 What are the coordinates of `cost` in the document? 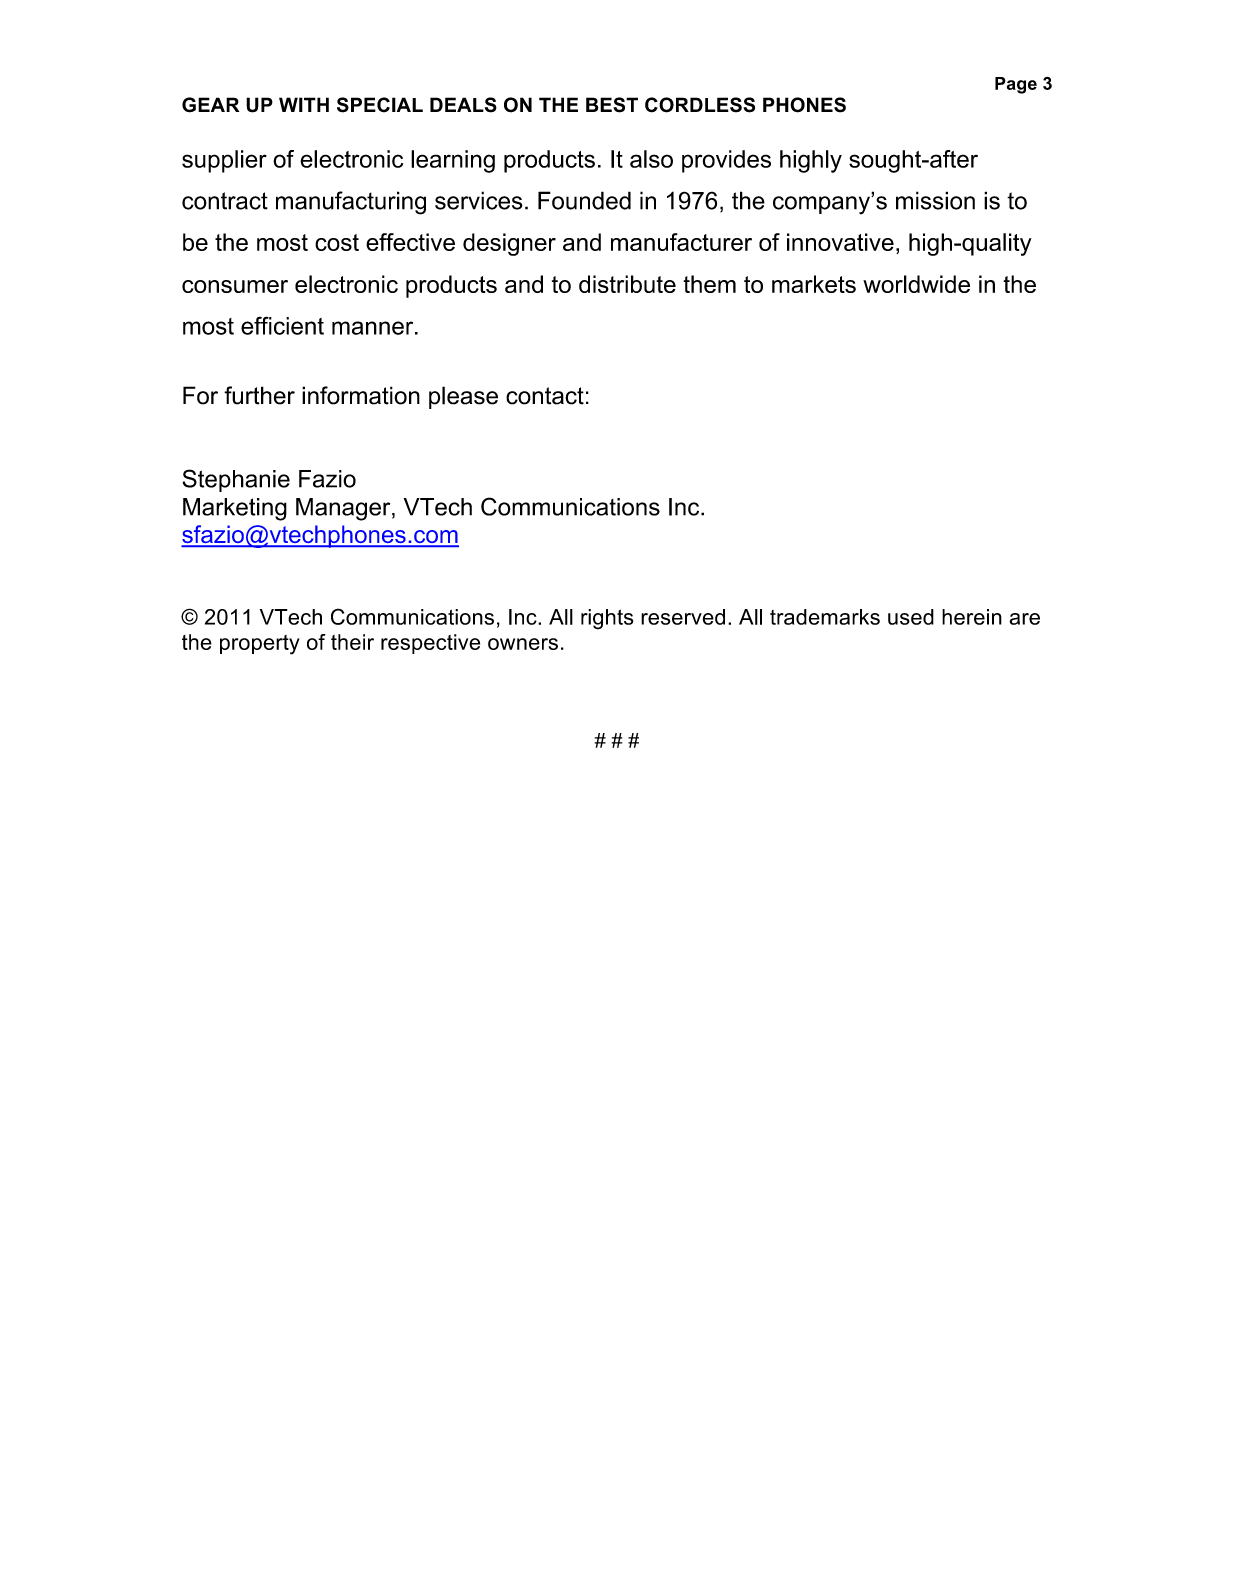 It's located at (337, 242).
